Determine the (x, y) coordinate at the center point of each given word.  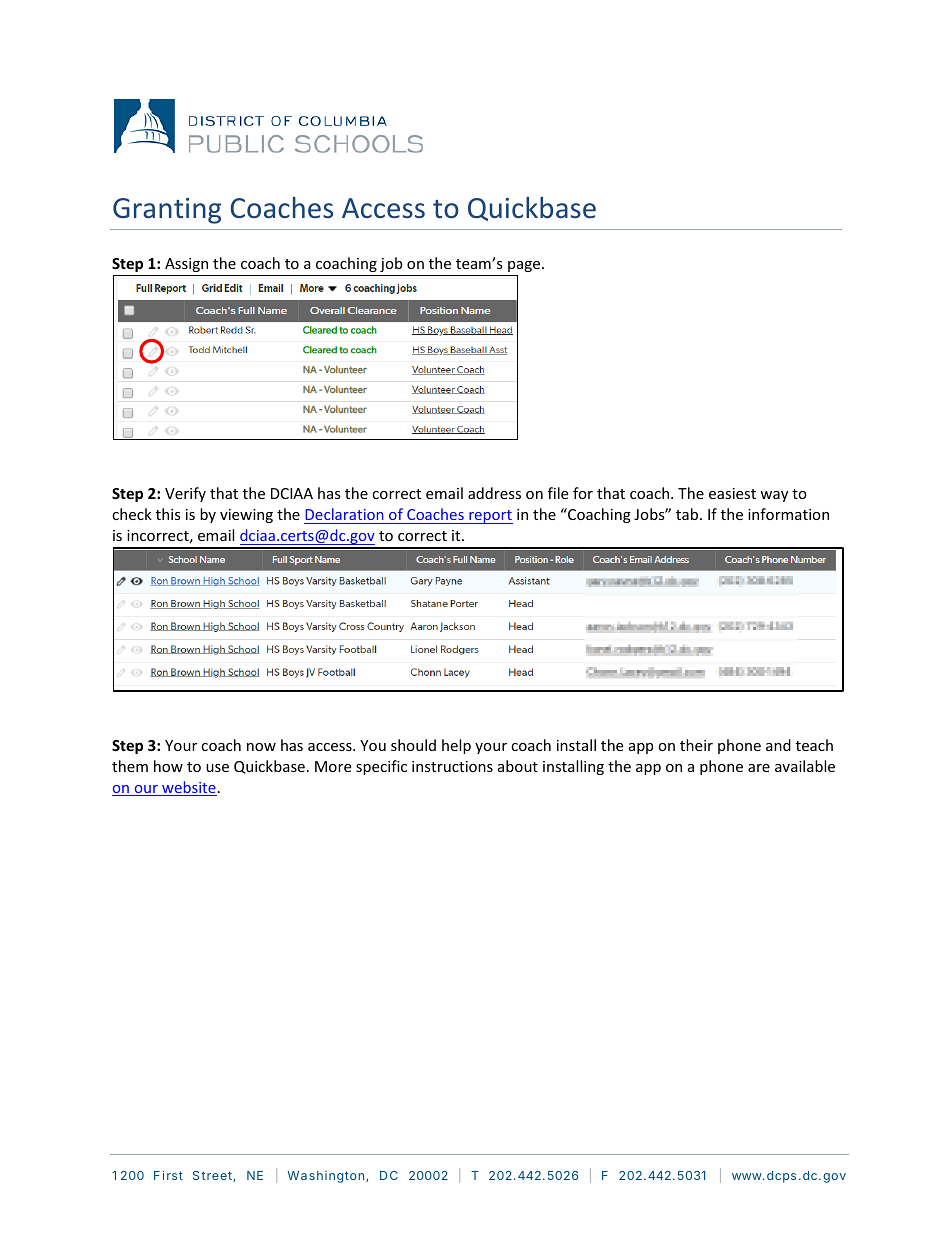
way (774, 496)
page (524, 266)
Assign (186, 265)
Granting (167, 211)
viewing (246, 516)
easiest (732, 493)
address (494, 493)
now (261, 747)
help (456, 746)
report (490, 517)
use (217, 768)
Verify (185, 494)
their (696, 745)
